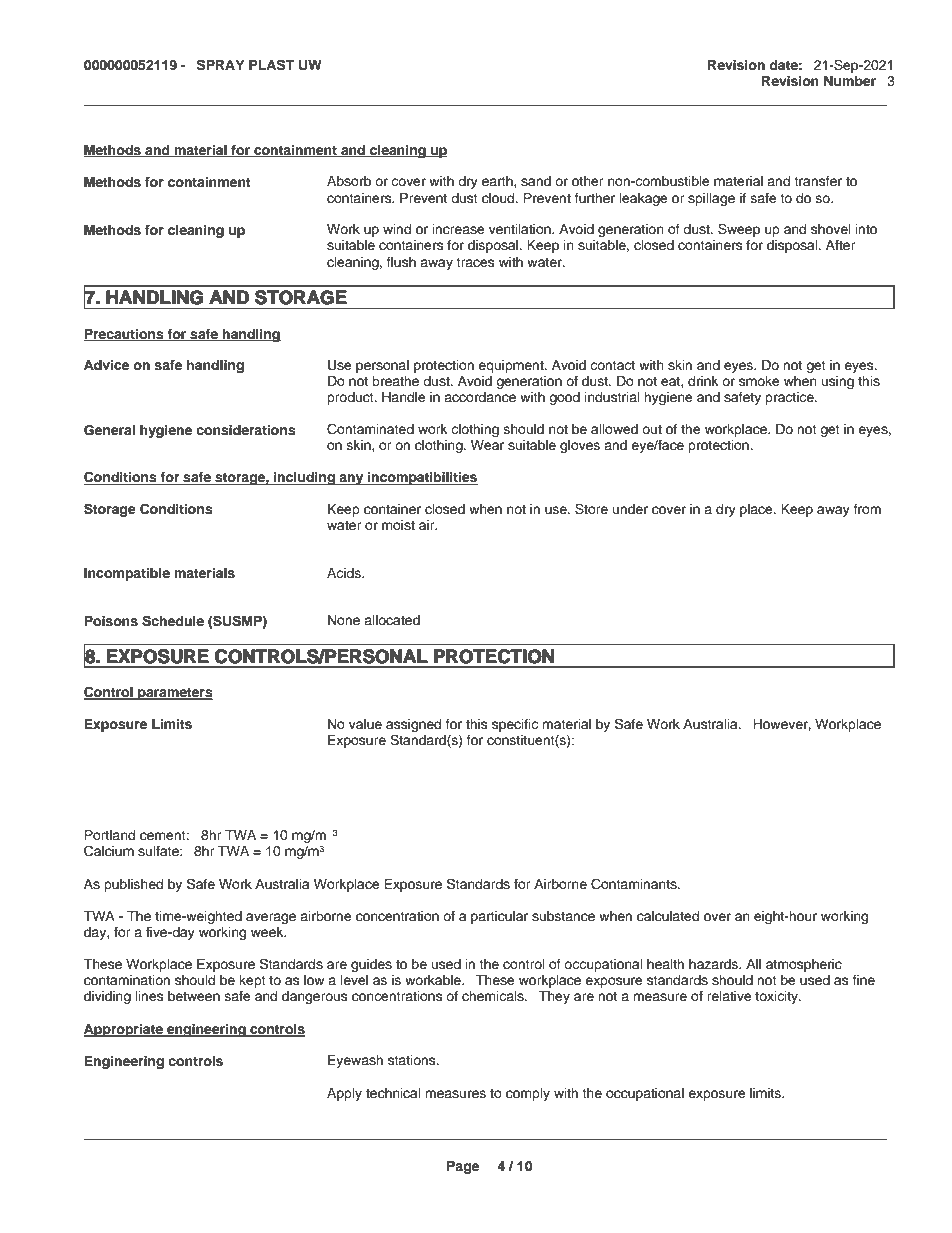 The image size is (952, 1233). Describe the element at coordinates (790, 398) in the screenshot. I see `practice` at that location.
